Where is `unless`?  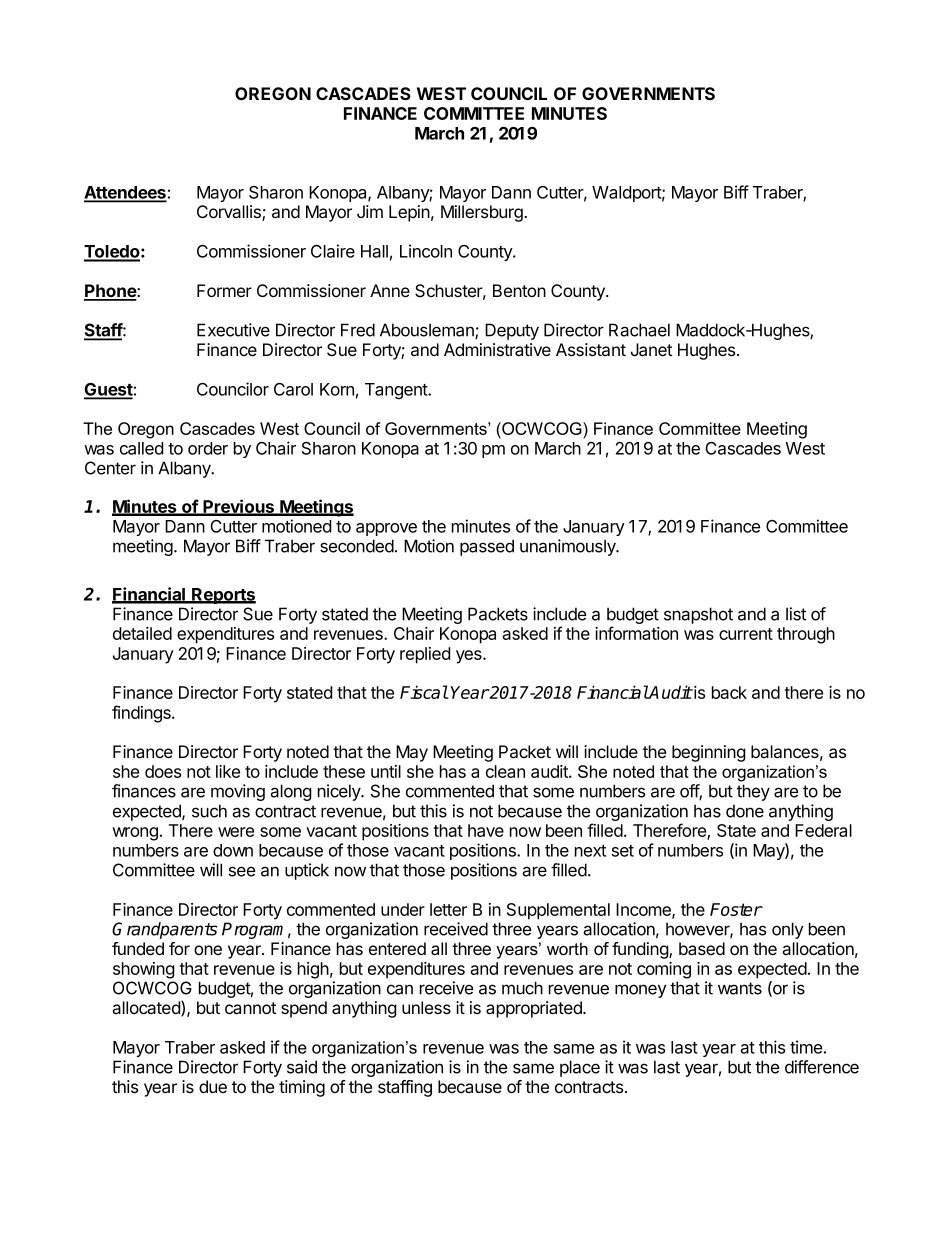
unless is located at coordinates (426, 1007).
